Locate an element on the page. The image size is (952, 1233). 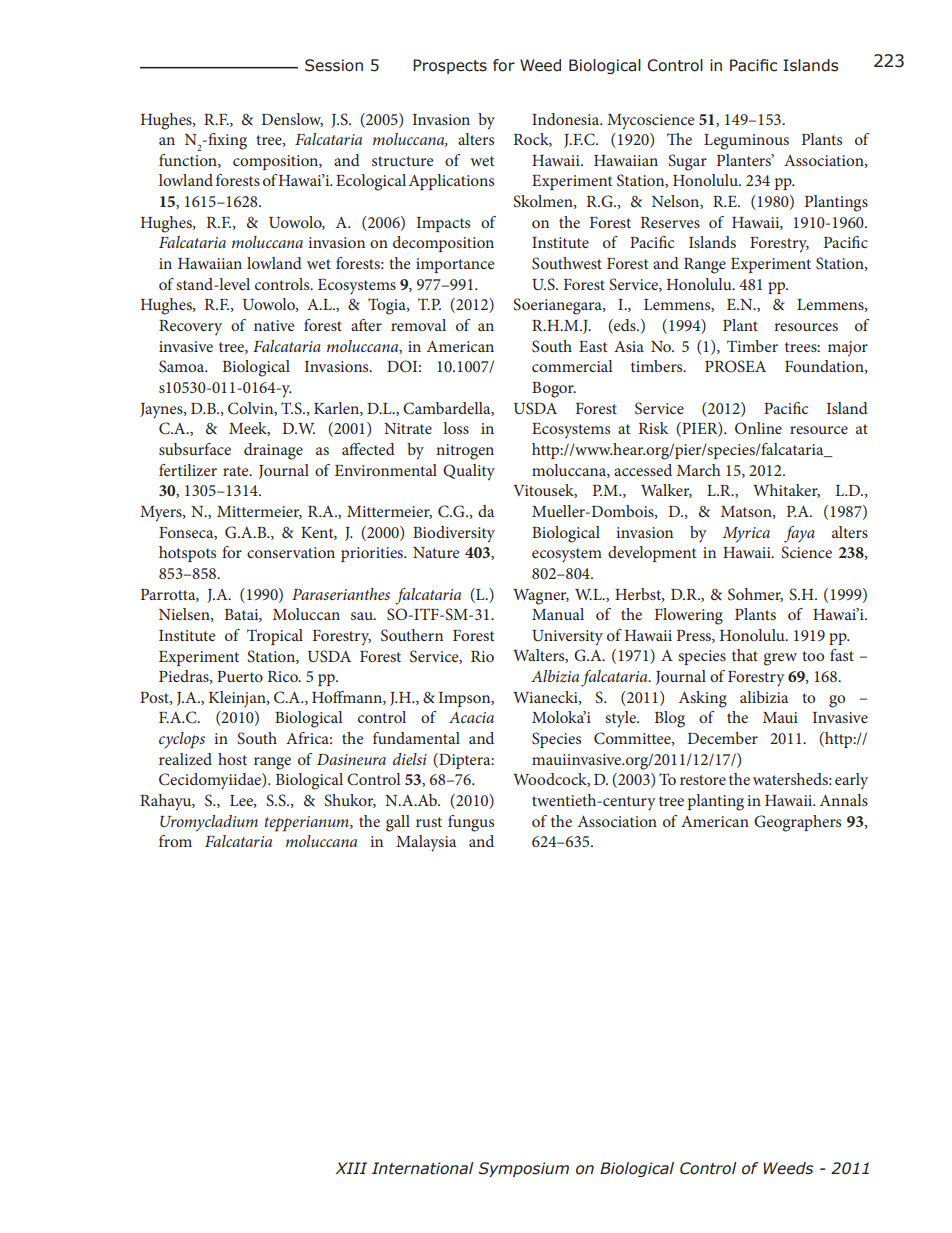
XIII is located at coordinates (351, 1168).
